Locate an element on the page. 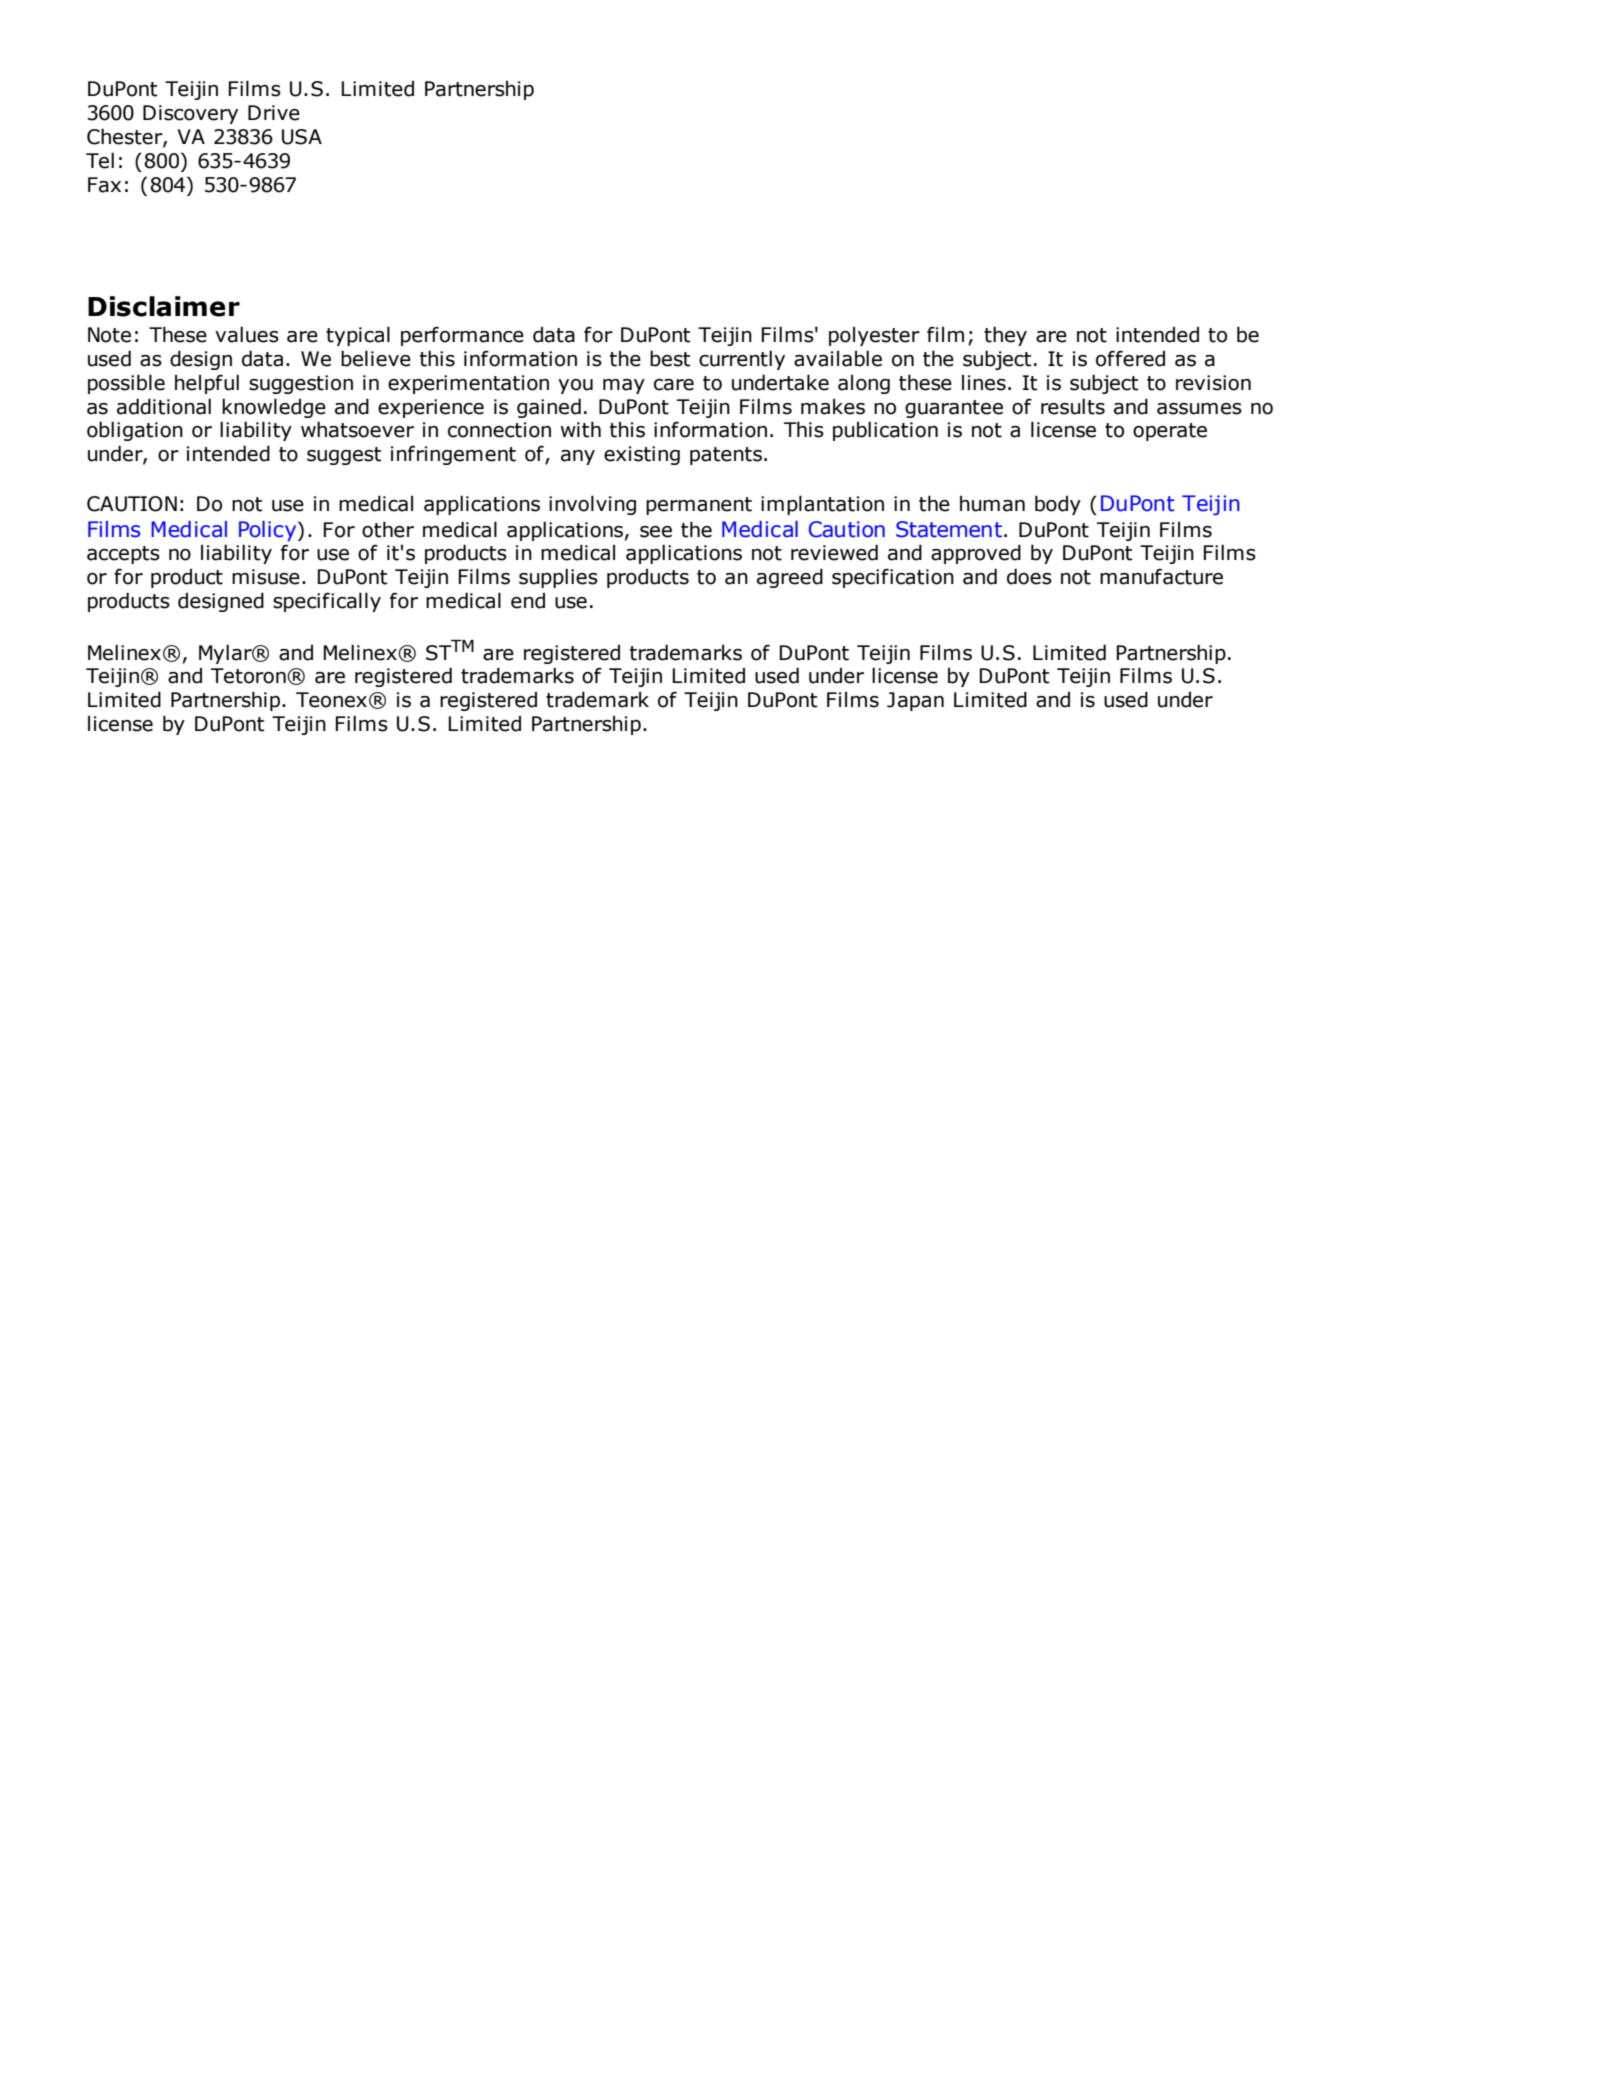  they is located at coordinates (1005, 336).
